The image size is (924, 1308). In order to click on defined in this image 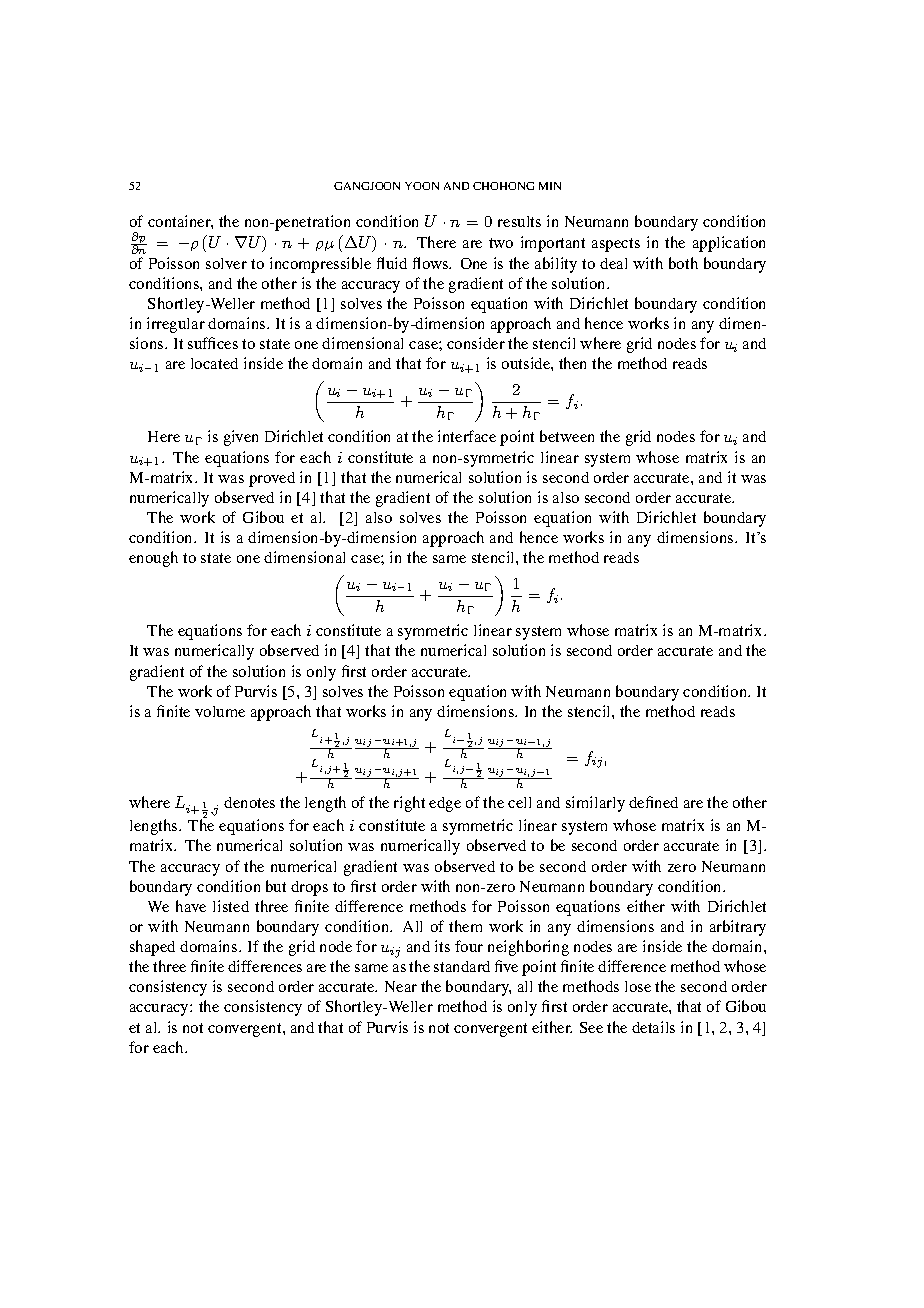, I will do `click(653, 802)`.
